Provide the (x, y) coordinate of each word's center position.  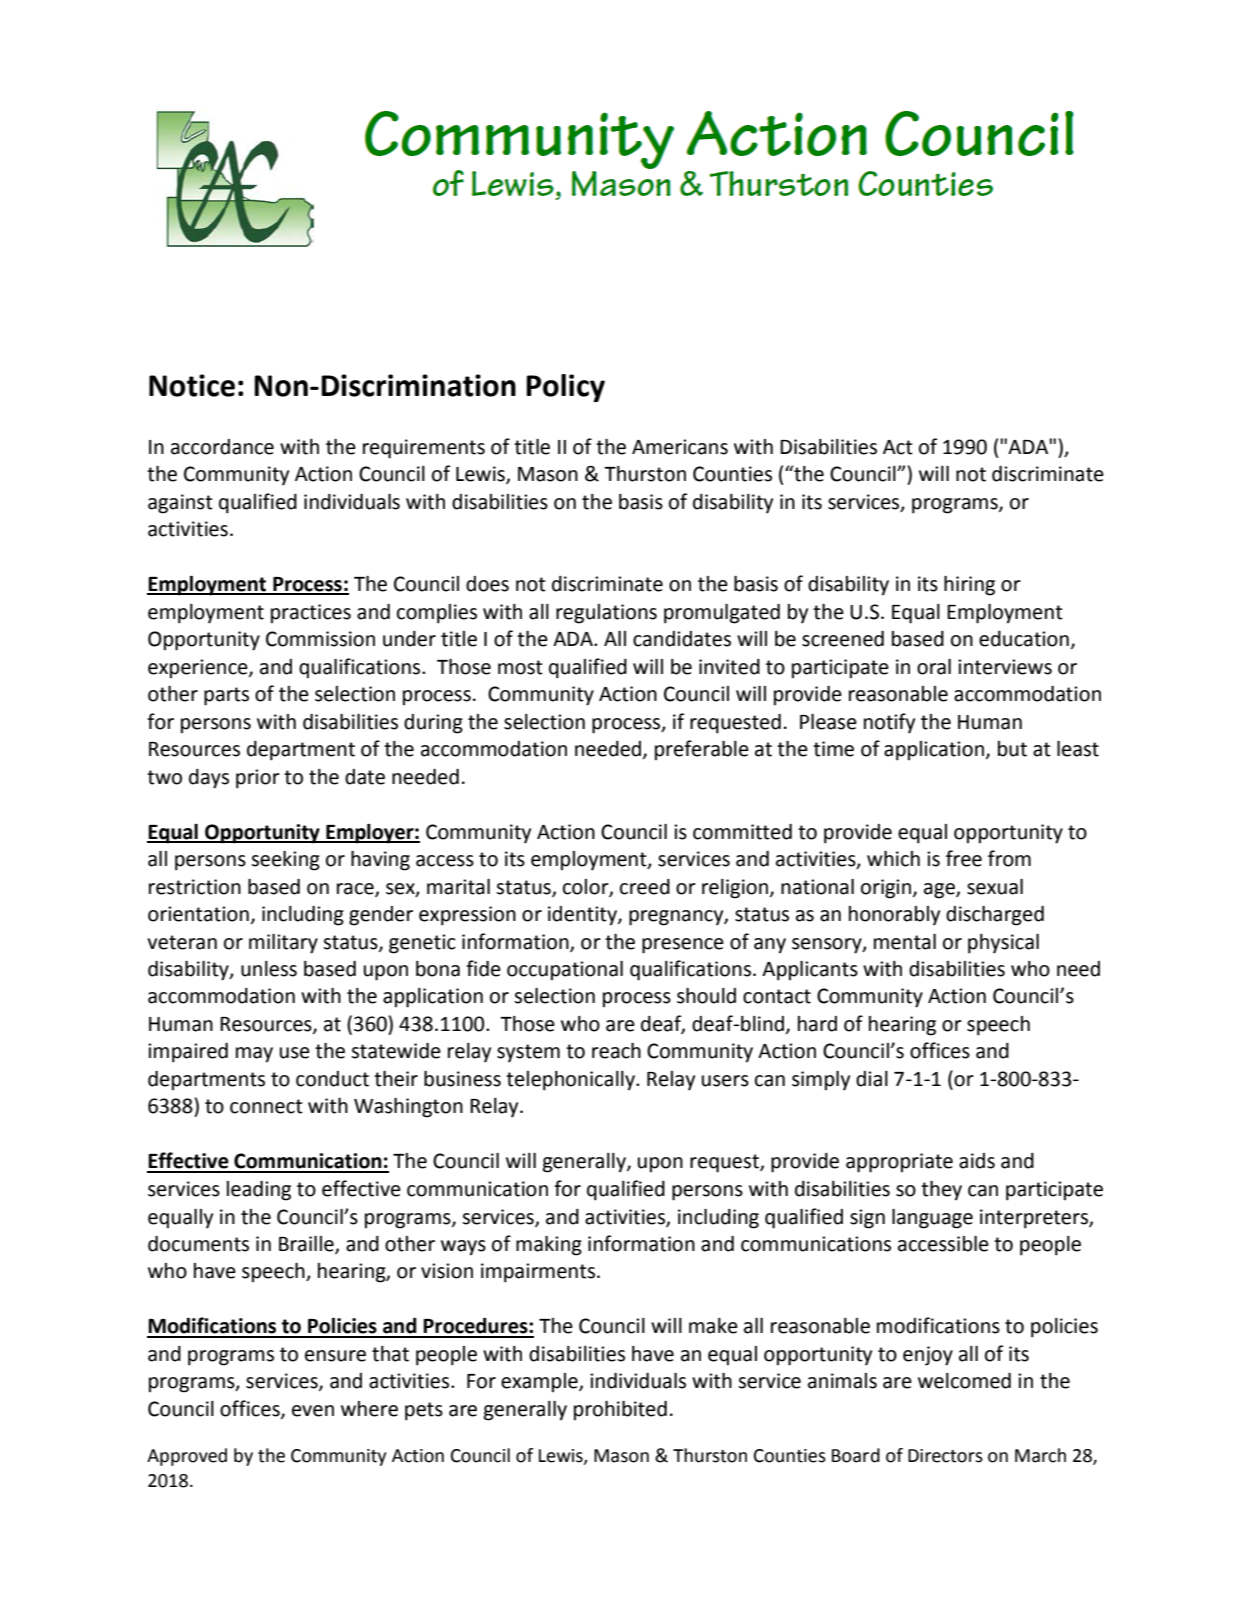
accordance (222, 447)
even (313, 1411)
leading (259, 1191)
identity (583, 916)
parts (226, 696)
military (283, 944)
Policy (565, 388)
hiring (969, 586)
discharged (995, 916)
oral (934, 667)
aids (977, 1161)
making (549, 1246)
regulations (606, 614)
